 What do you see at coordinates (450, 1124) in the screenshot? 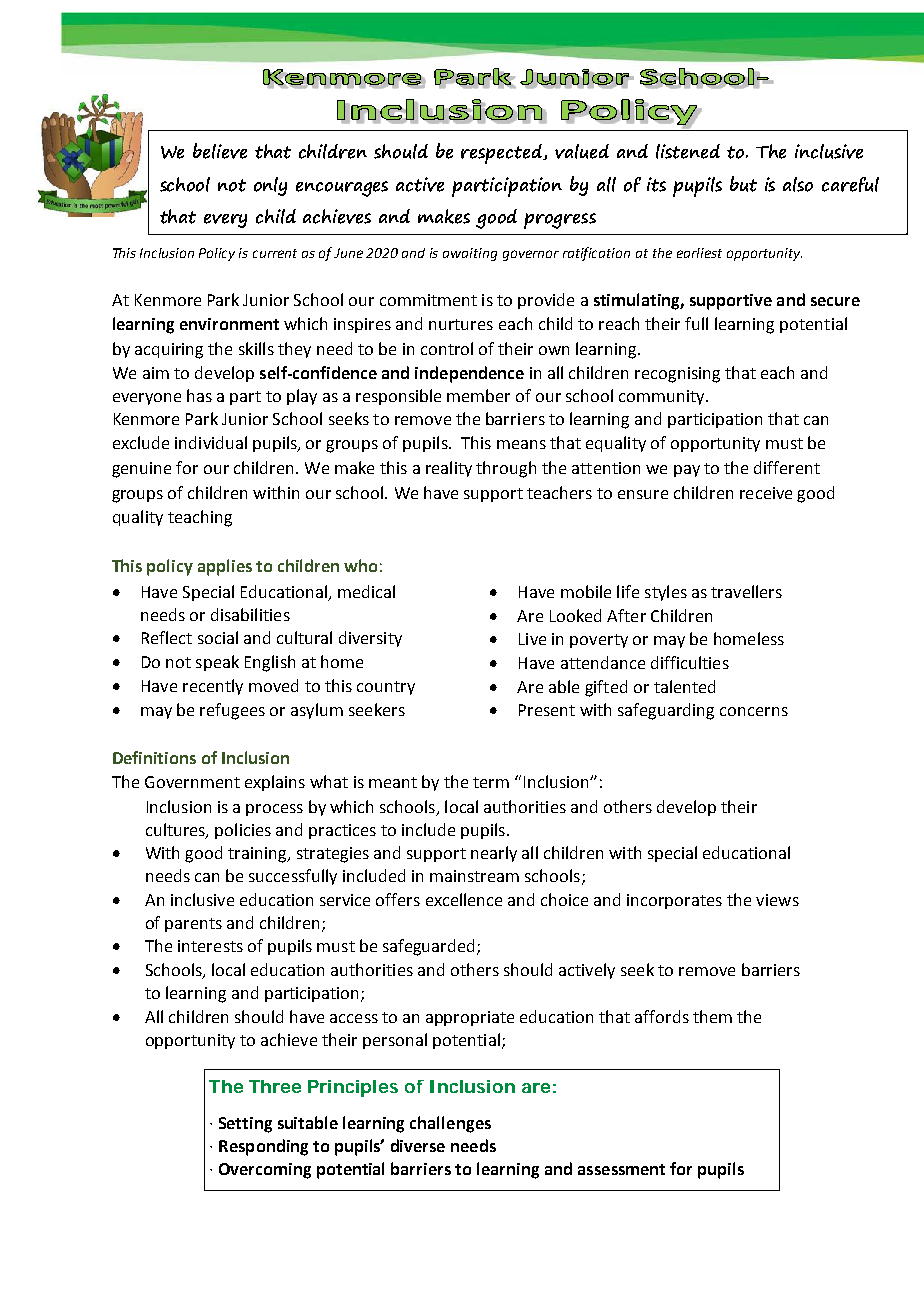
I see `challenges` at bounding box center [450, 1124].
